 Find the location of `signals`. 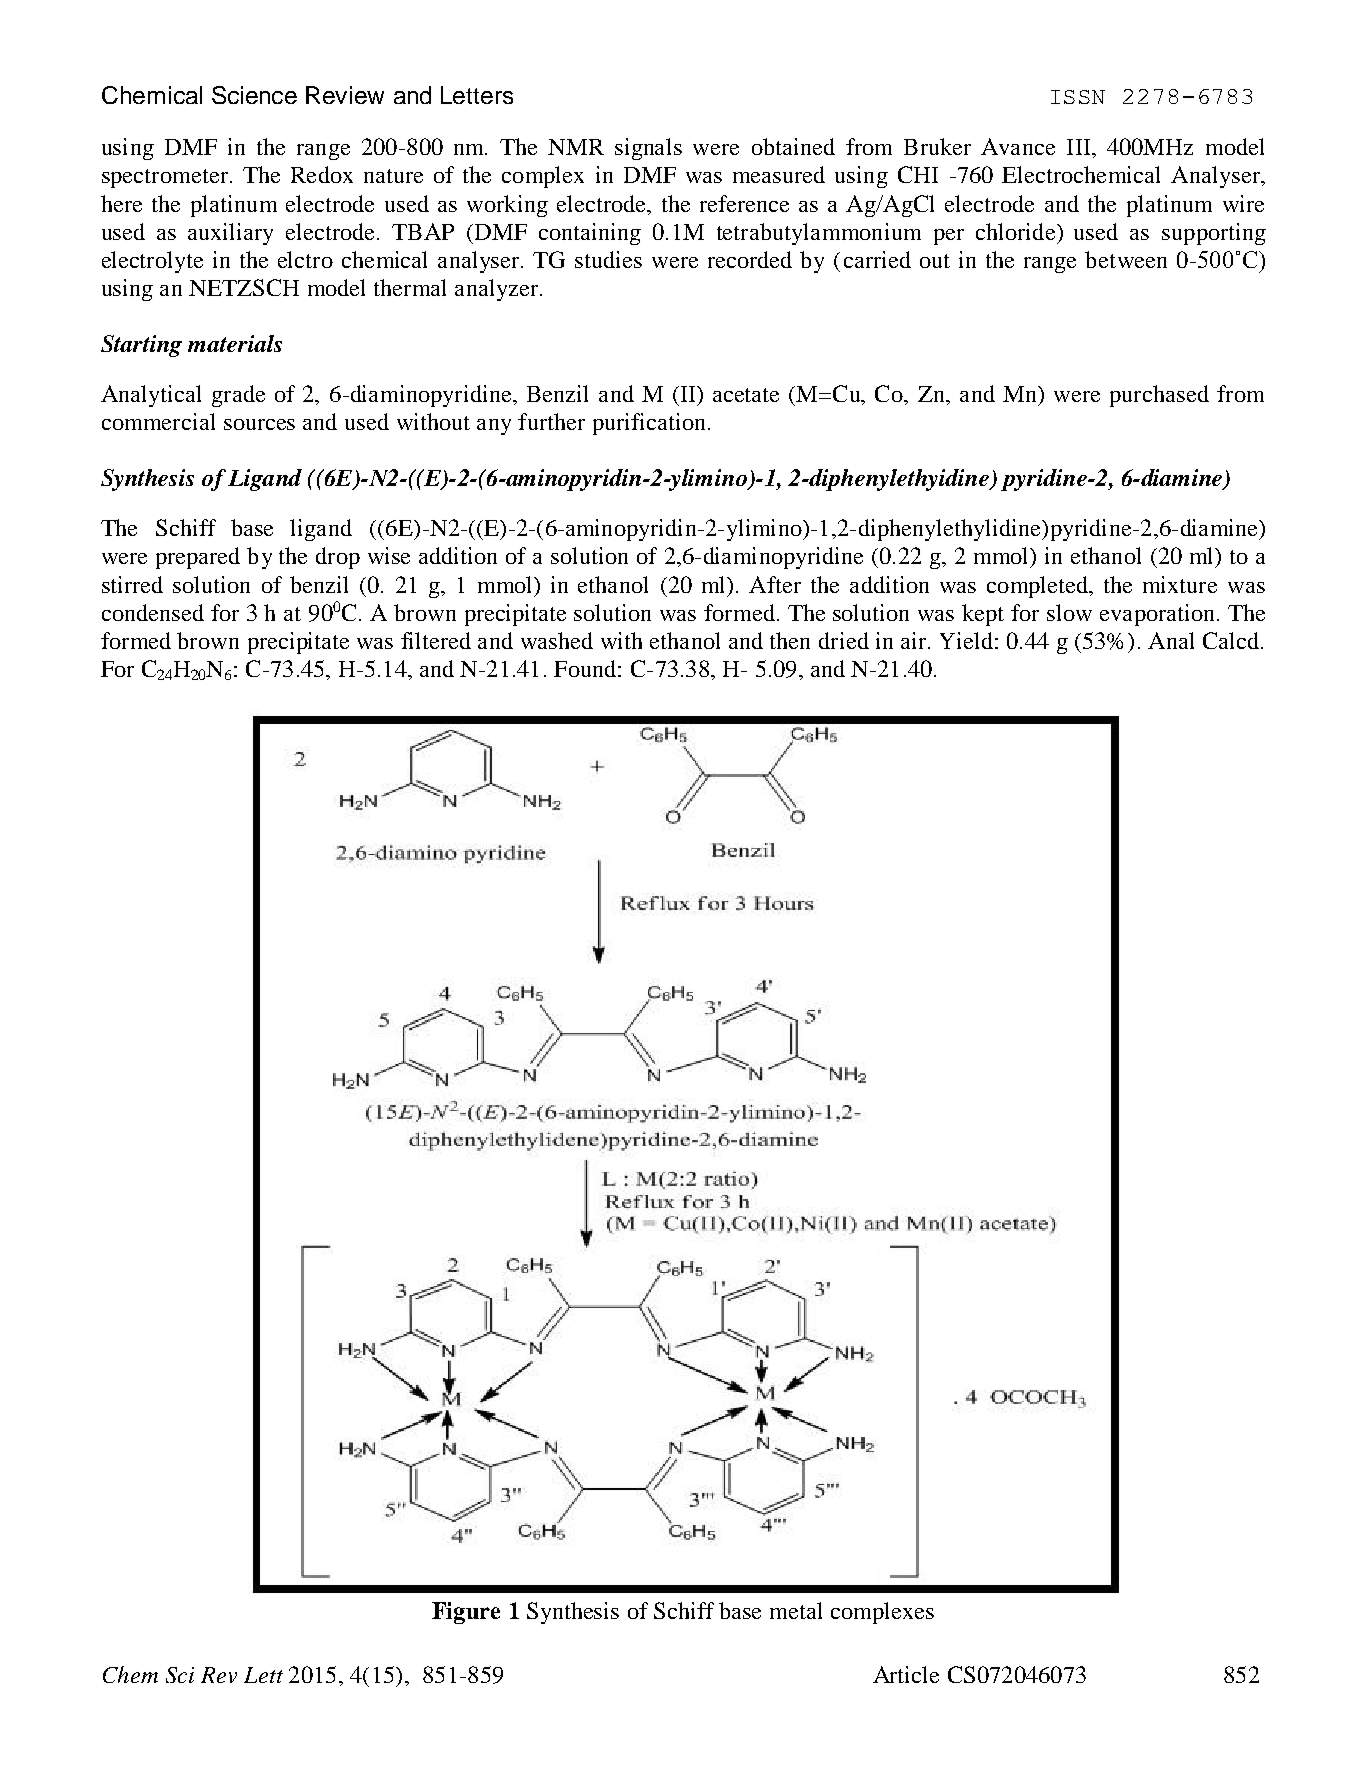

signals is located at coordinates (648, 149).
